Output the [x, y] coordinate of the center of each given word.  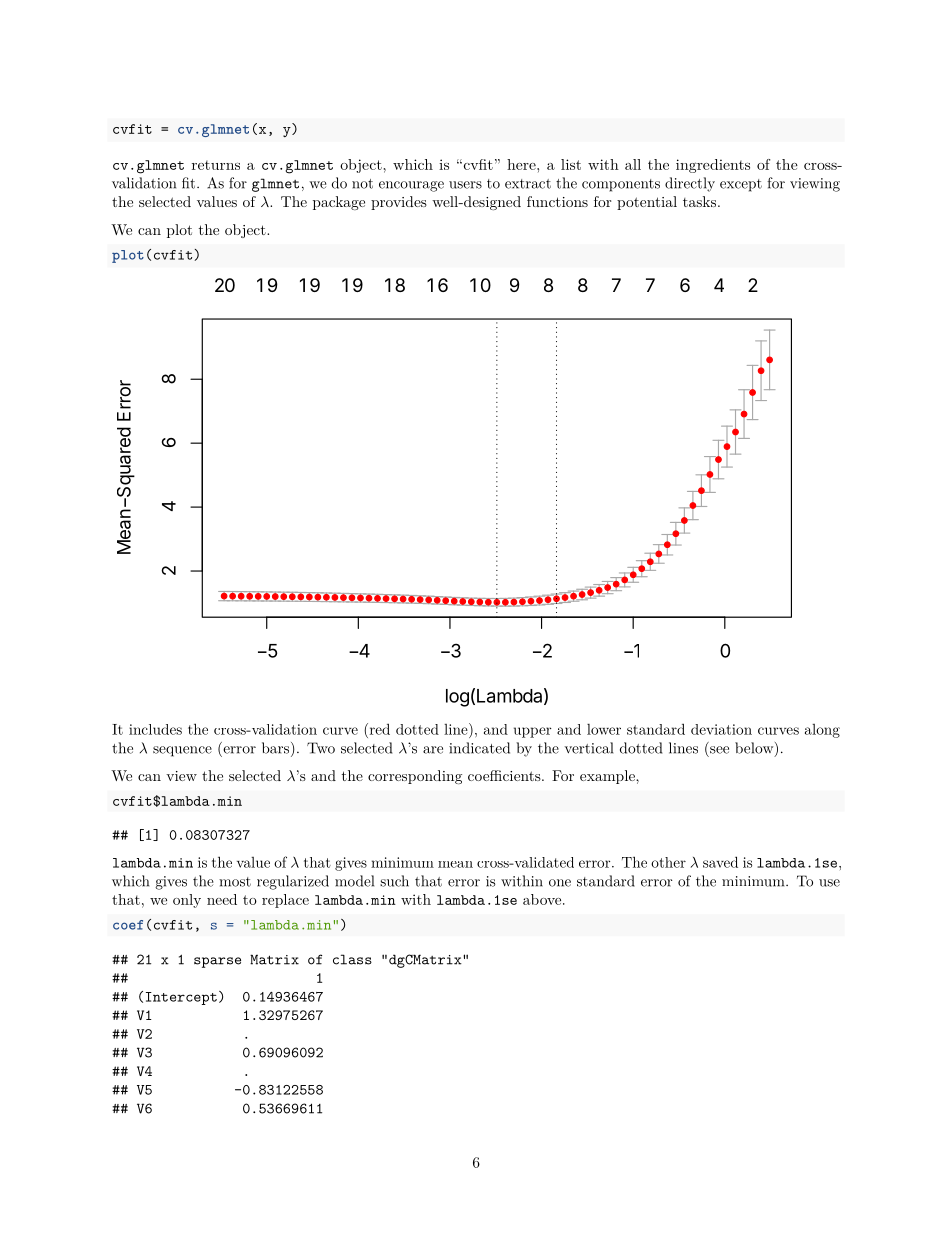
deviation [721, 729]
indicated [479, 748]
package [339, 203]
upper [533, 732]
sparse [217, 962]
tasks [699, 201]
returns [216, 165]
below [754, 748]
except [741, 185]
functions [557, 201]
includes [155, 729]
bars [275, 748]
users [465, 185]
